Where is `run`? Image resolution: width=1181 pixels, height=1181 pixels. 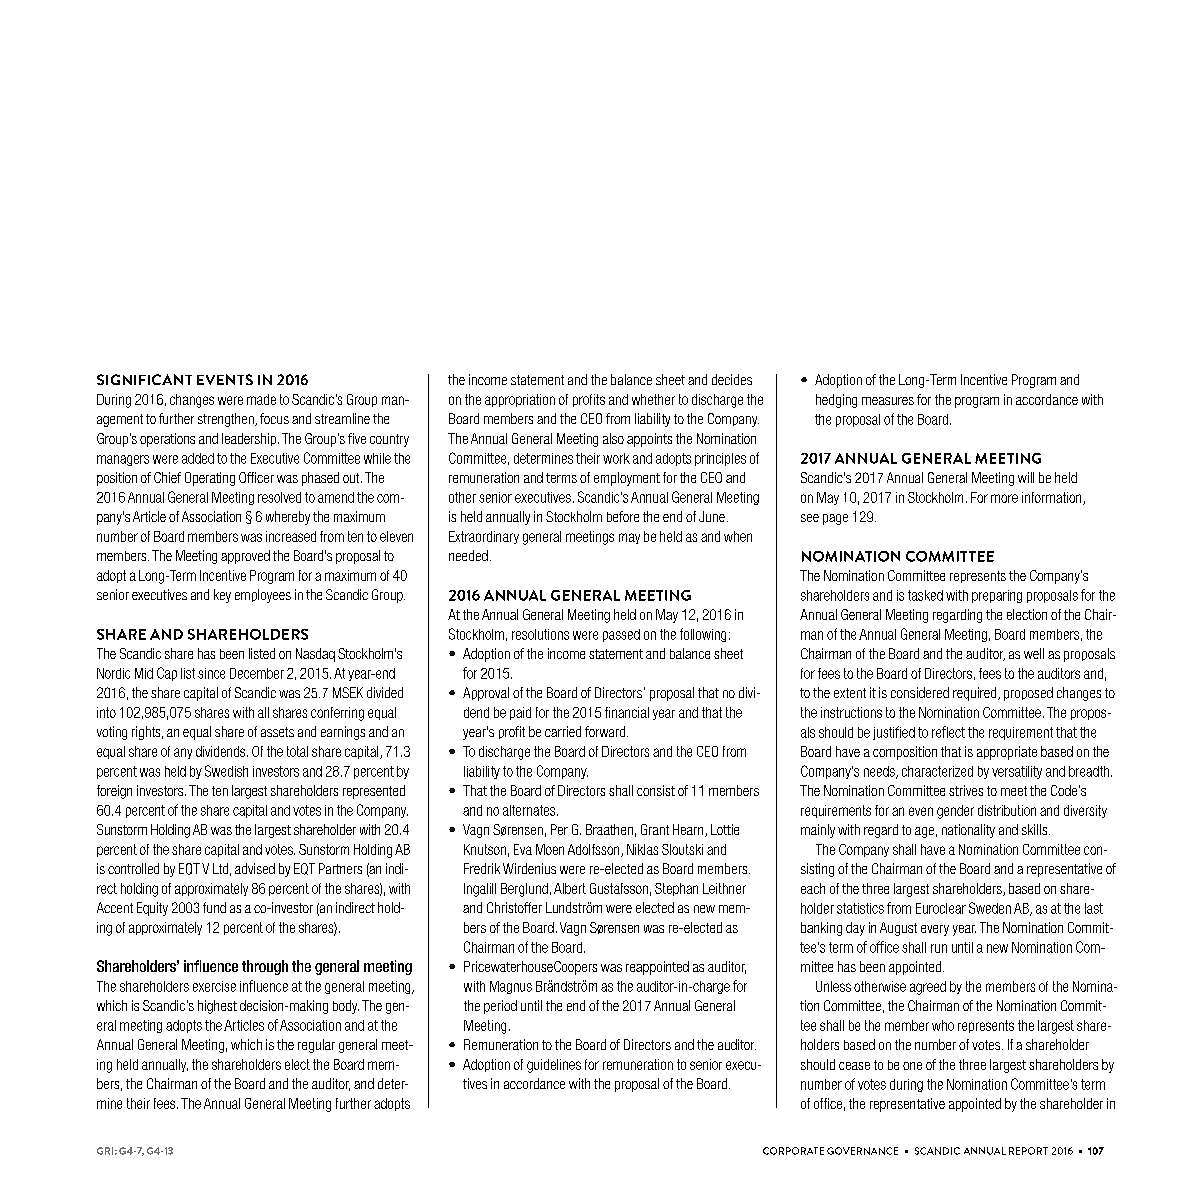 run is located at coordinates (939, 948).
